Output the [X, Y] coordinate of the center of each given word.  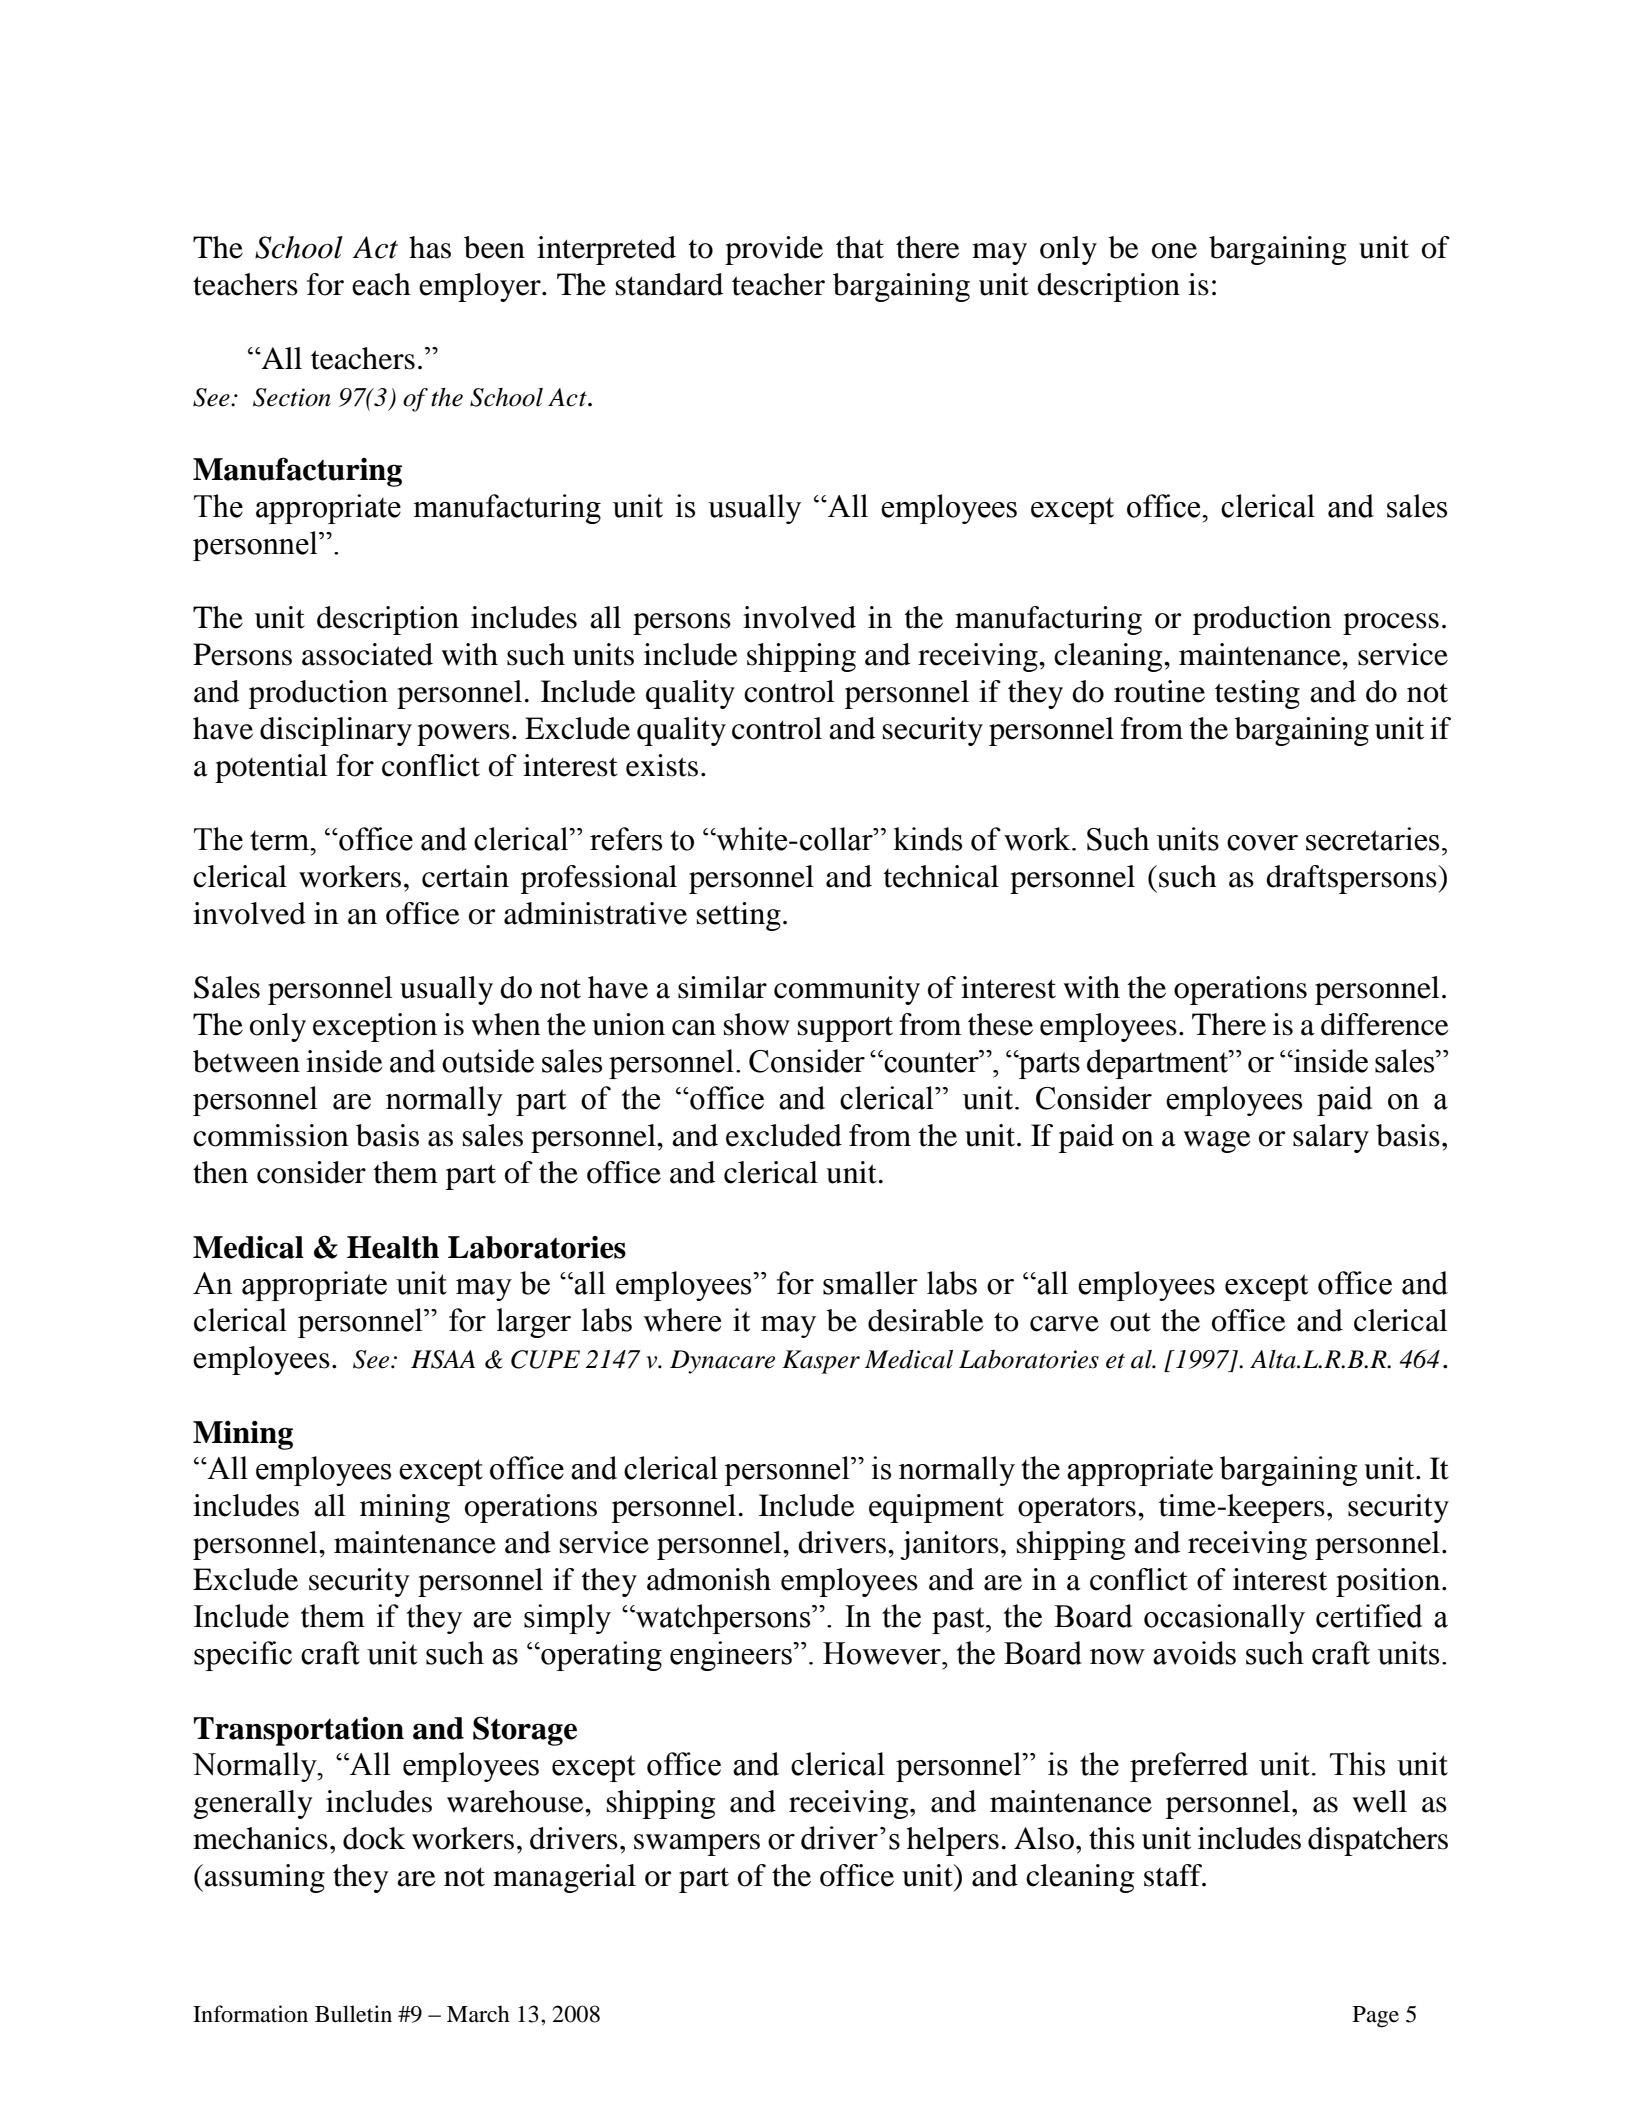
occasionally [1224, 1619]
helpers [953, 1841]
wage [1217, 1142]
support [845, 1029]
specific [243, 1656]
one [1174, 251]
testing [1257, 694]
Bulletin [353, 2014]
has [430, 247]
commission [270, 1135]
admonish [709, 1579]
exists [662, 765]
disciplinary [336, 731]
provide [774, 250]
